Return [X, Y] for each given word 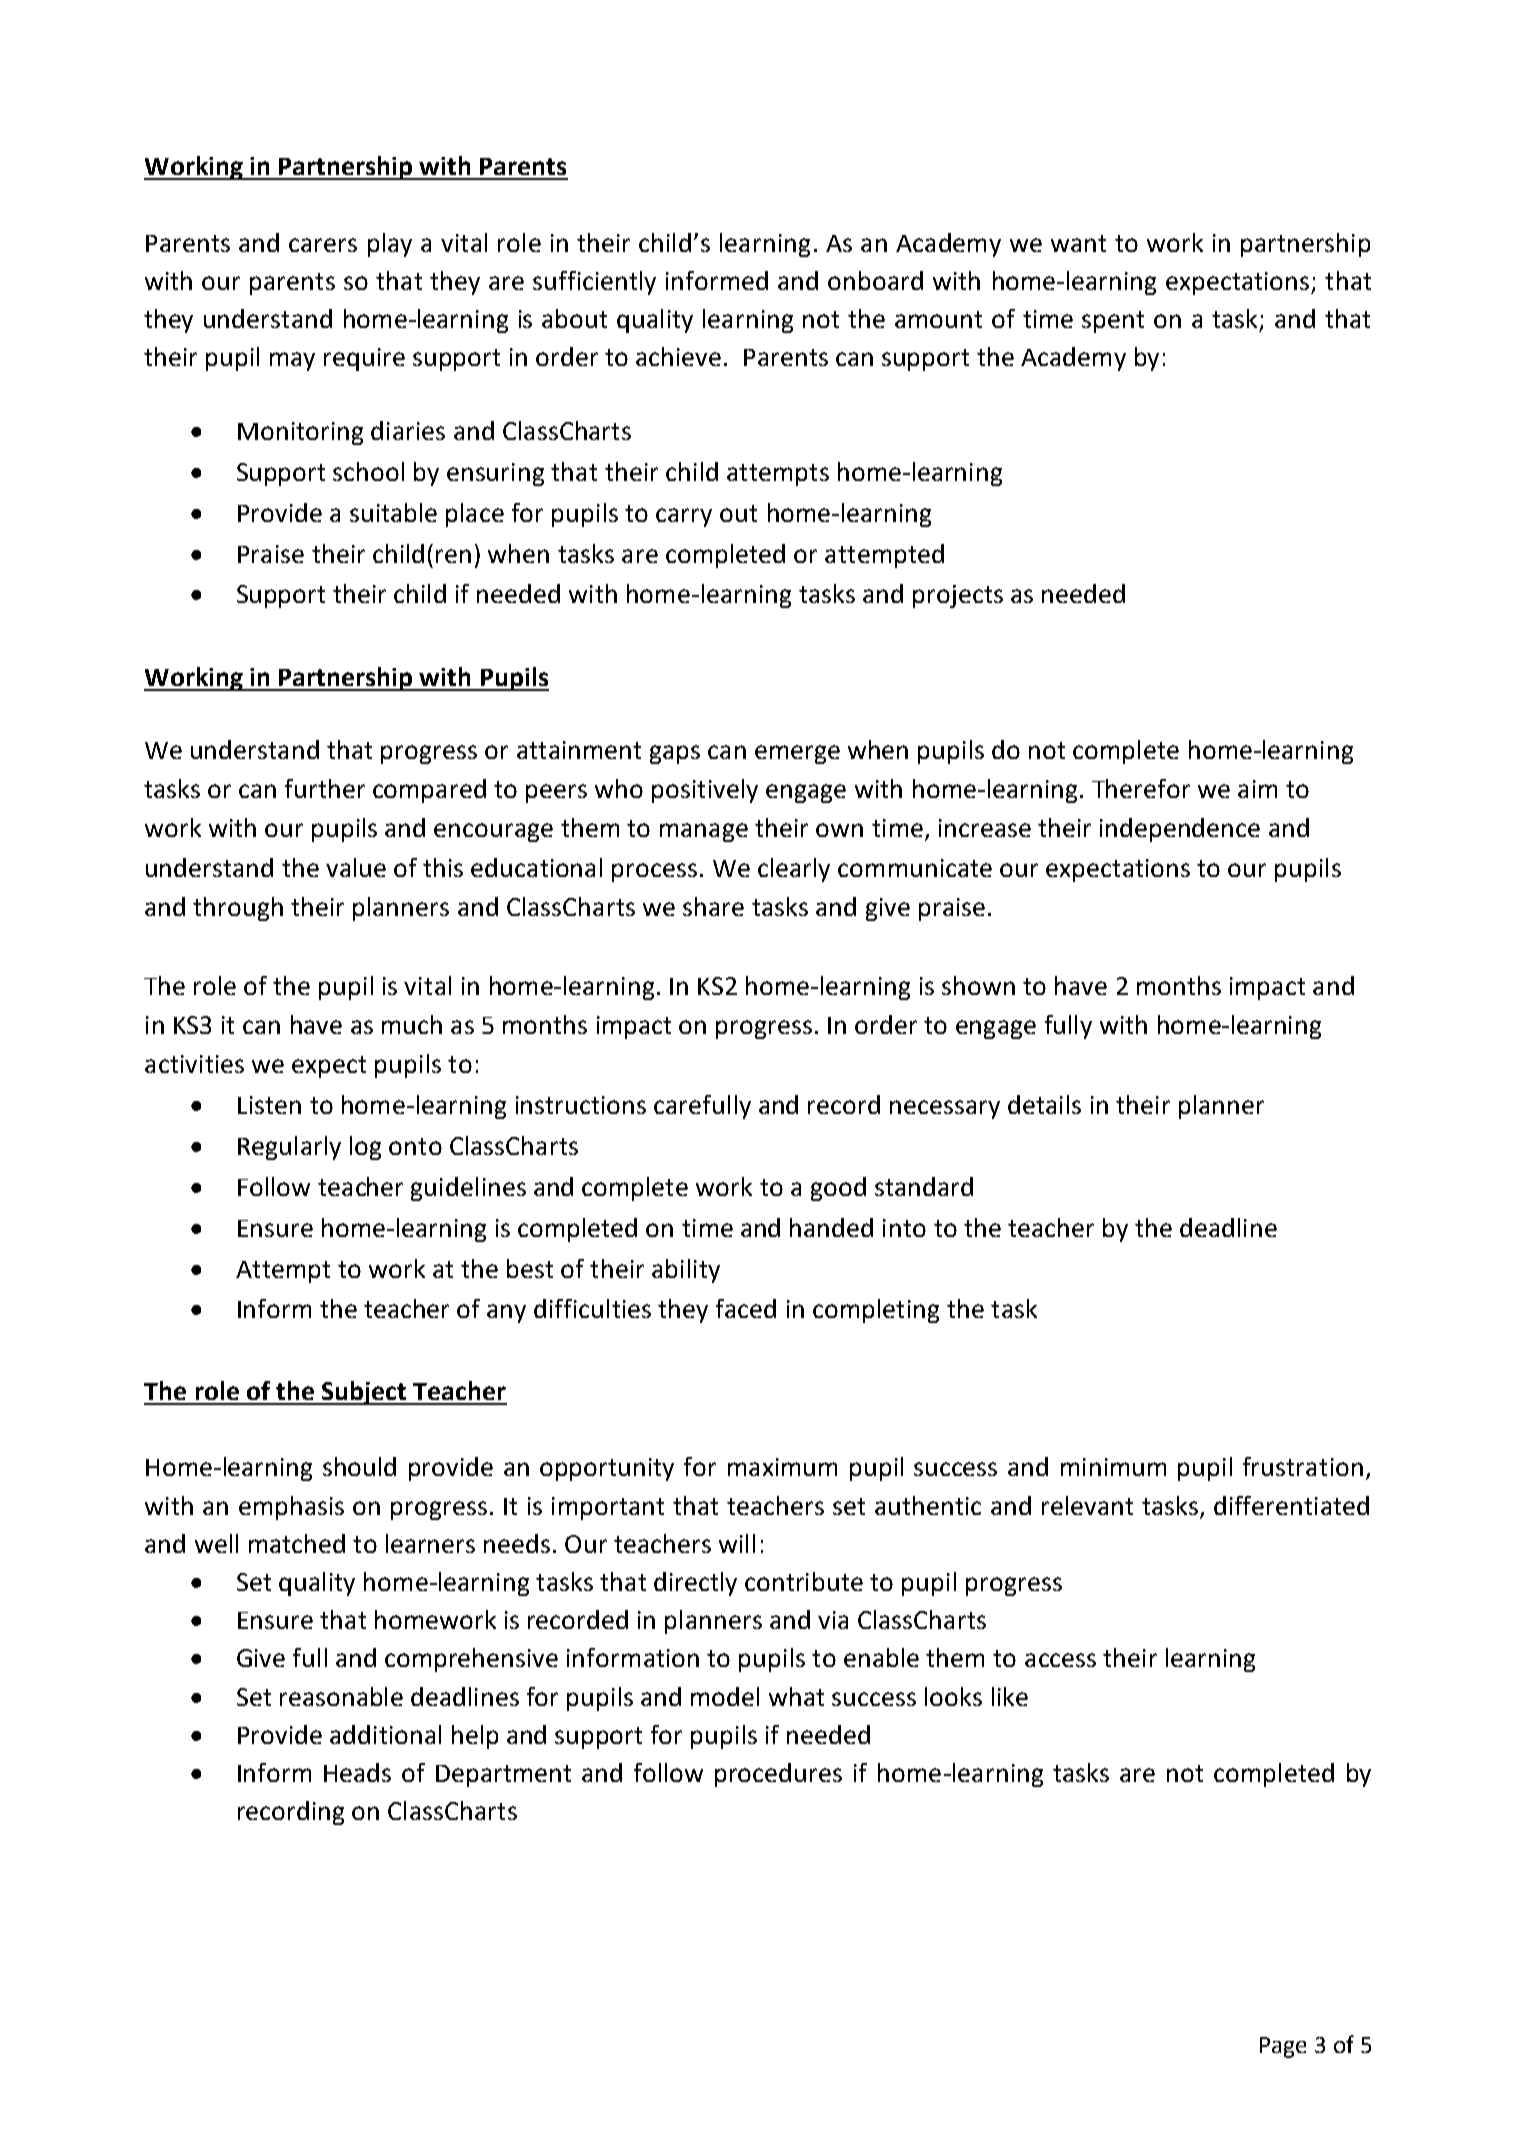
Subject [364, 1393]
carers [323, 245]
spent [1113, 322]
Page [1283, 2047]
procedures [778, 1775]
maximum [782, 1467]
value [356, 867]
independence [1180, 830]
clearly [794, 870]
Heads [357, 1772]
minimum [1113, 1467]
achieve [678, 356]
